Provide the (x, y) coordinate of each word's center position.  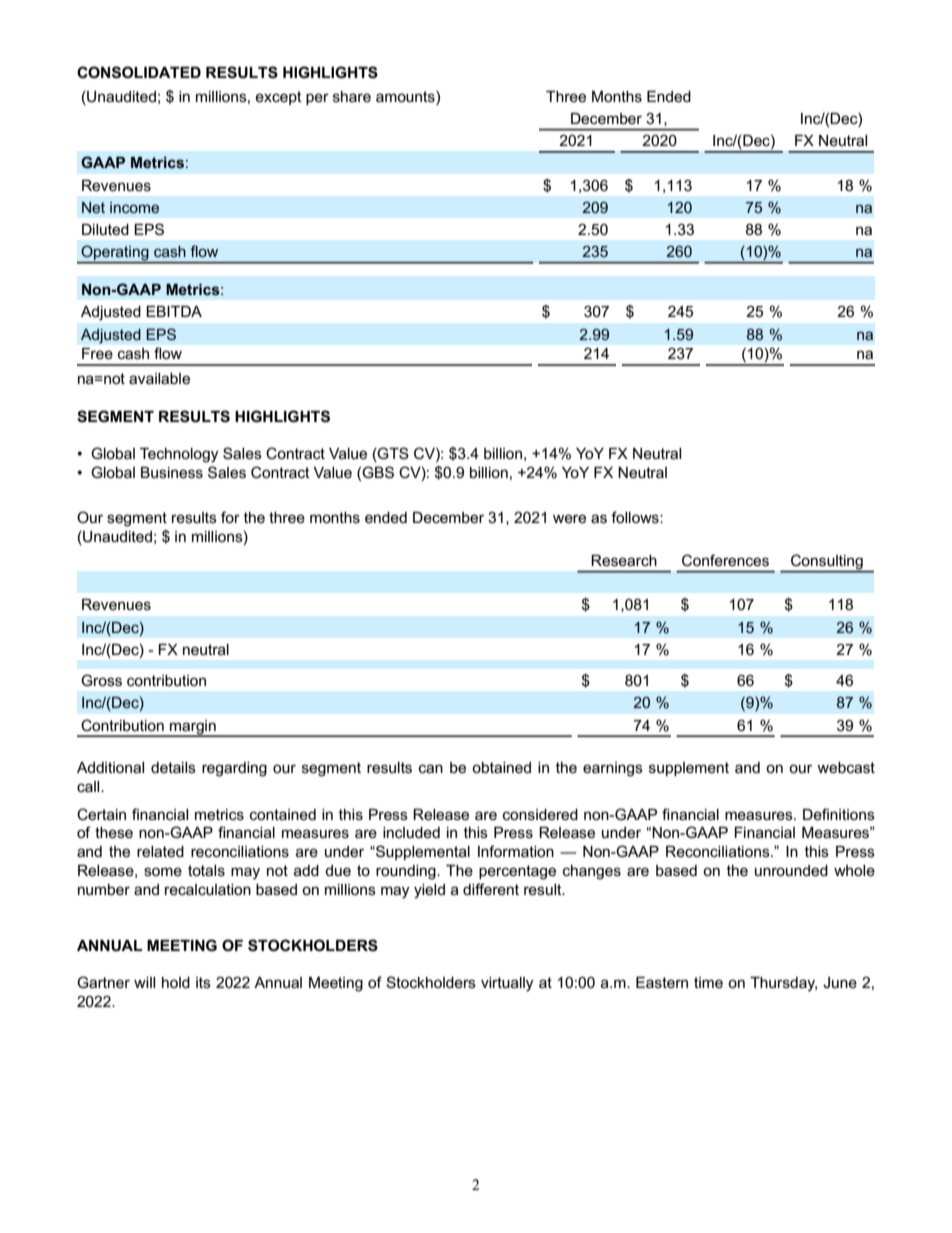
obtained (501, 767)
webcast (846, 767)
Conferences (725, 560)
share (352, 96)
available (159, 378)
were (569, 518)
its (203, 982)
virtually (507, 984)
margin (193, 728)
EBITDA (174, 311)
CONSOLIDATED (139, 72)
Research (624, 560)
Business (172, 472)
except (278, 98)
